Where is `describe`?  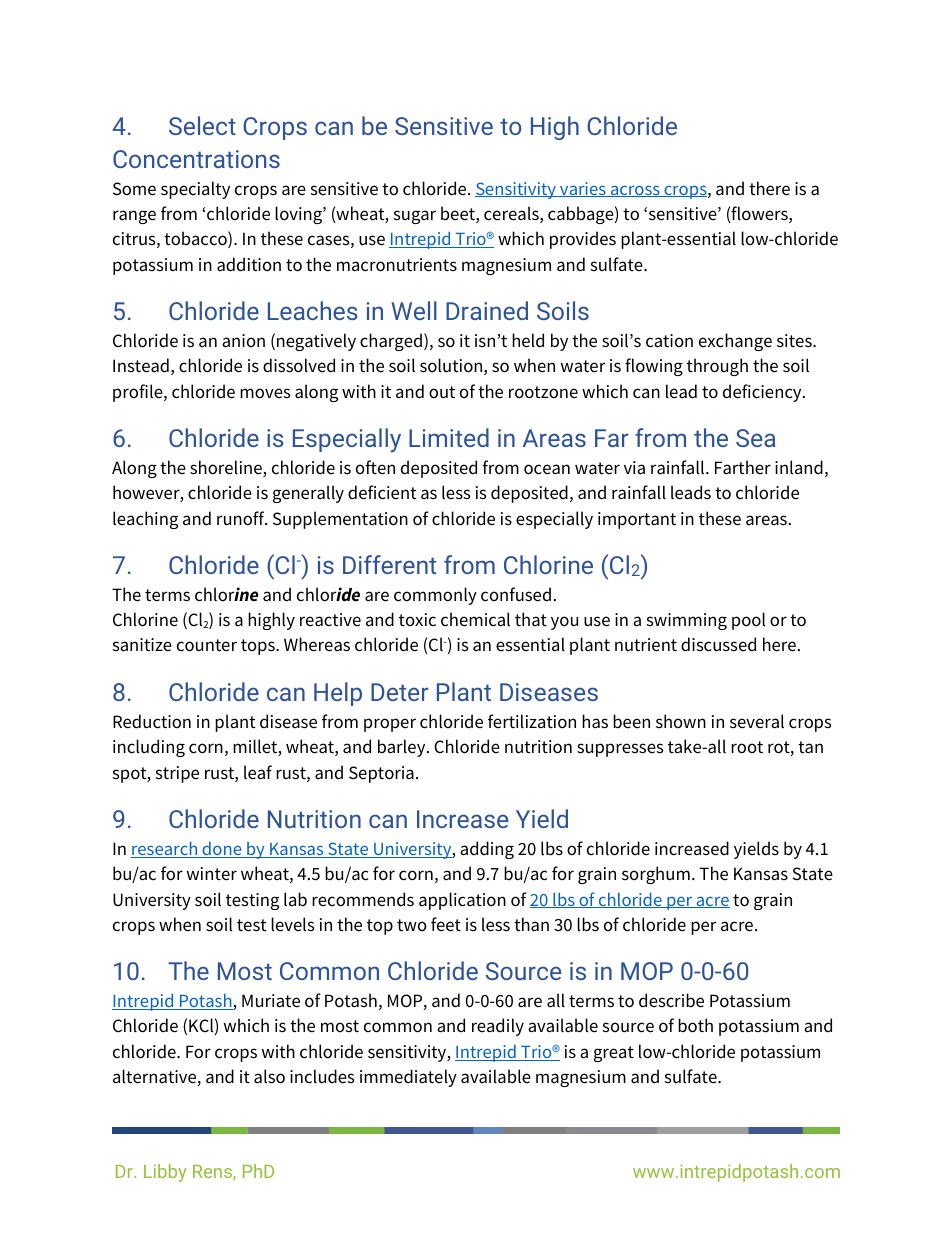
describe is located at coordinates (671, 1000).
